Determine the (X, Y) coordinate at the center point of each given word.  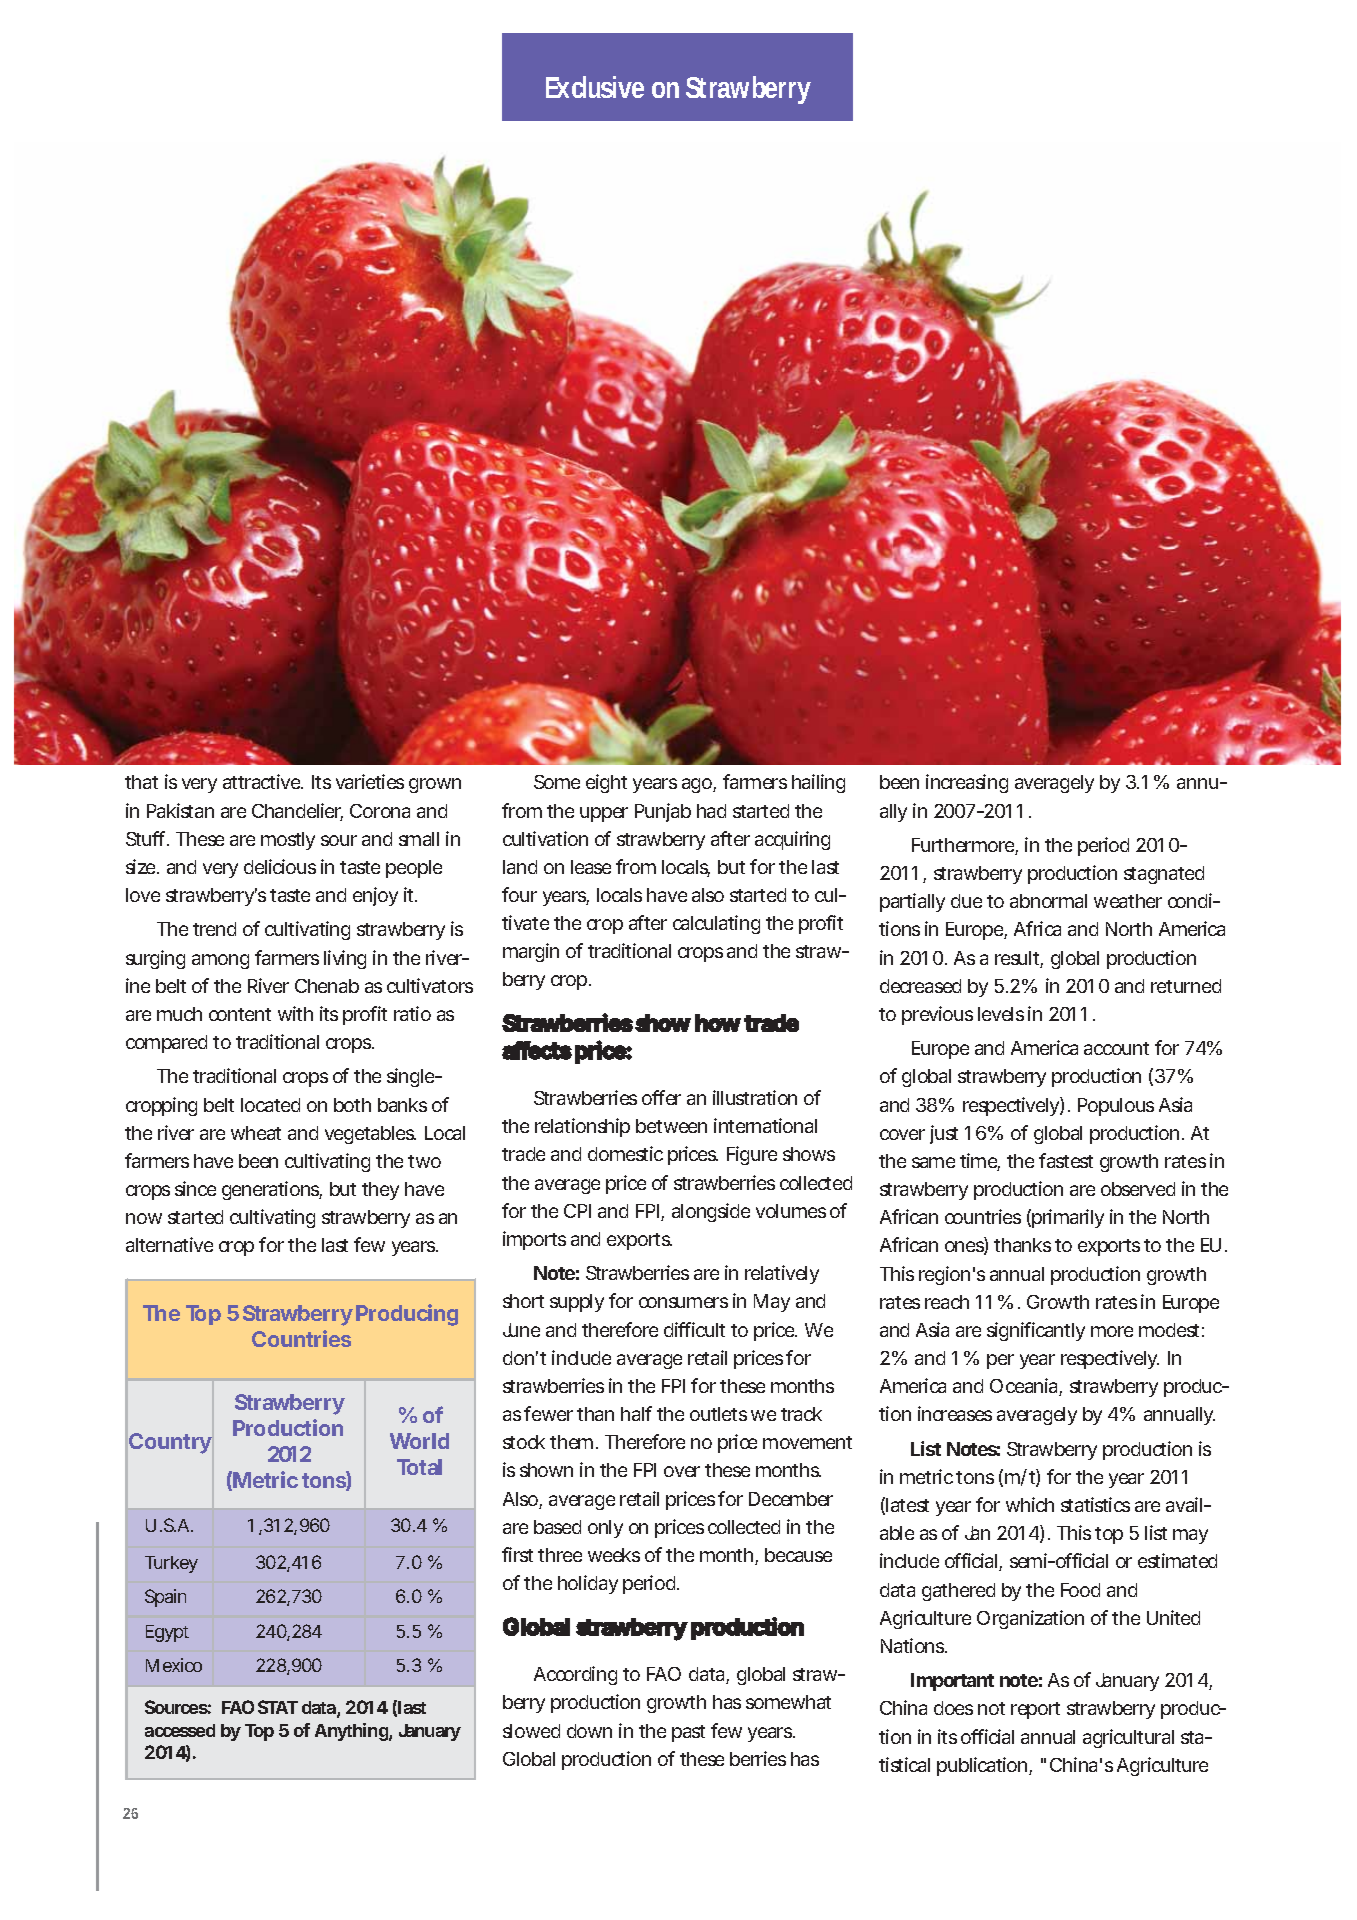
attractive (263, 781)
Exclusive (595, 87)
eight (606, 783)
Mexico (174, 1665)
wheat (256, 1133)
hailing (818, 783)
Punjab (663, 812)
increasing (967, 783)
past (688, 1733)
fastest (1066, 1160)
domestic (625, 1153)
